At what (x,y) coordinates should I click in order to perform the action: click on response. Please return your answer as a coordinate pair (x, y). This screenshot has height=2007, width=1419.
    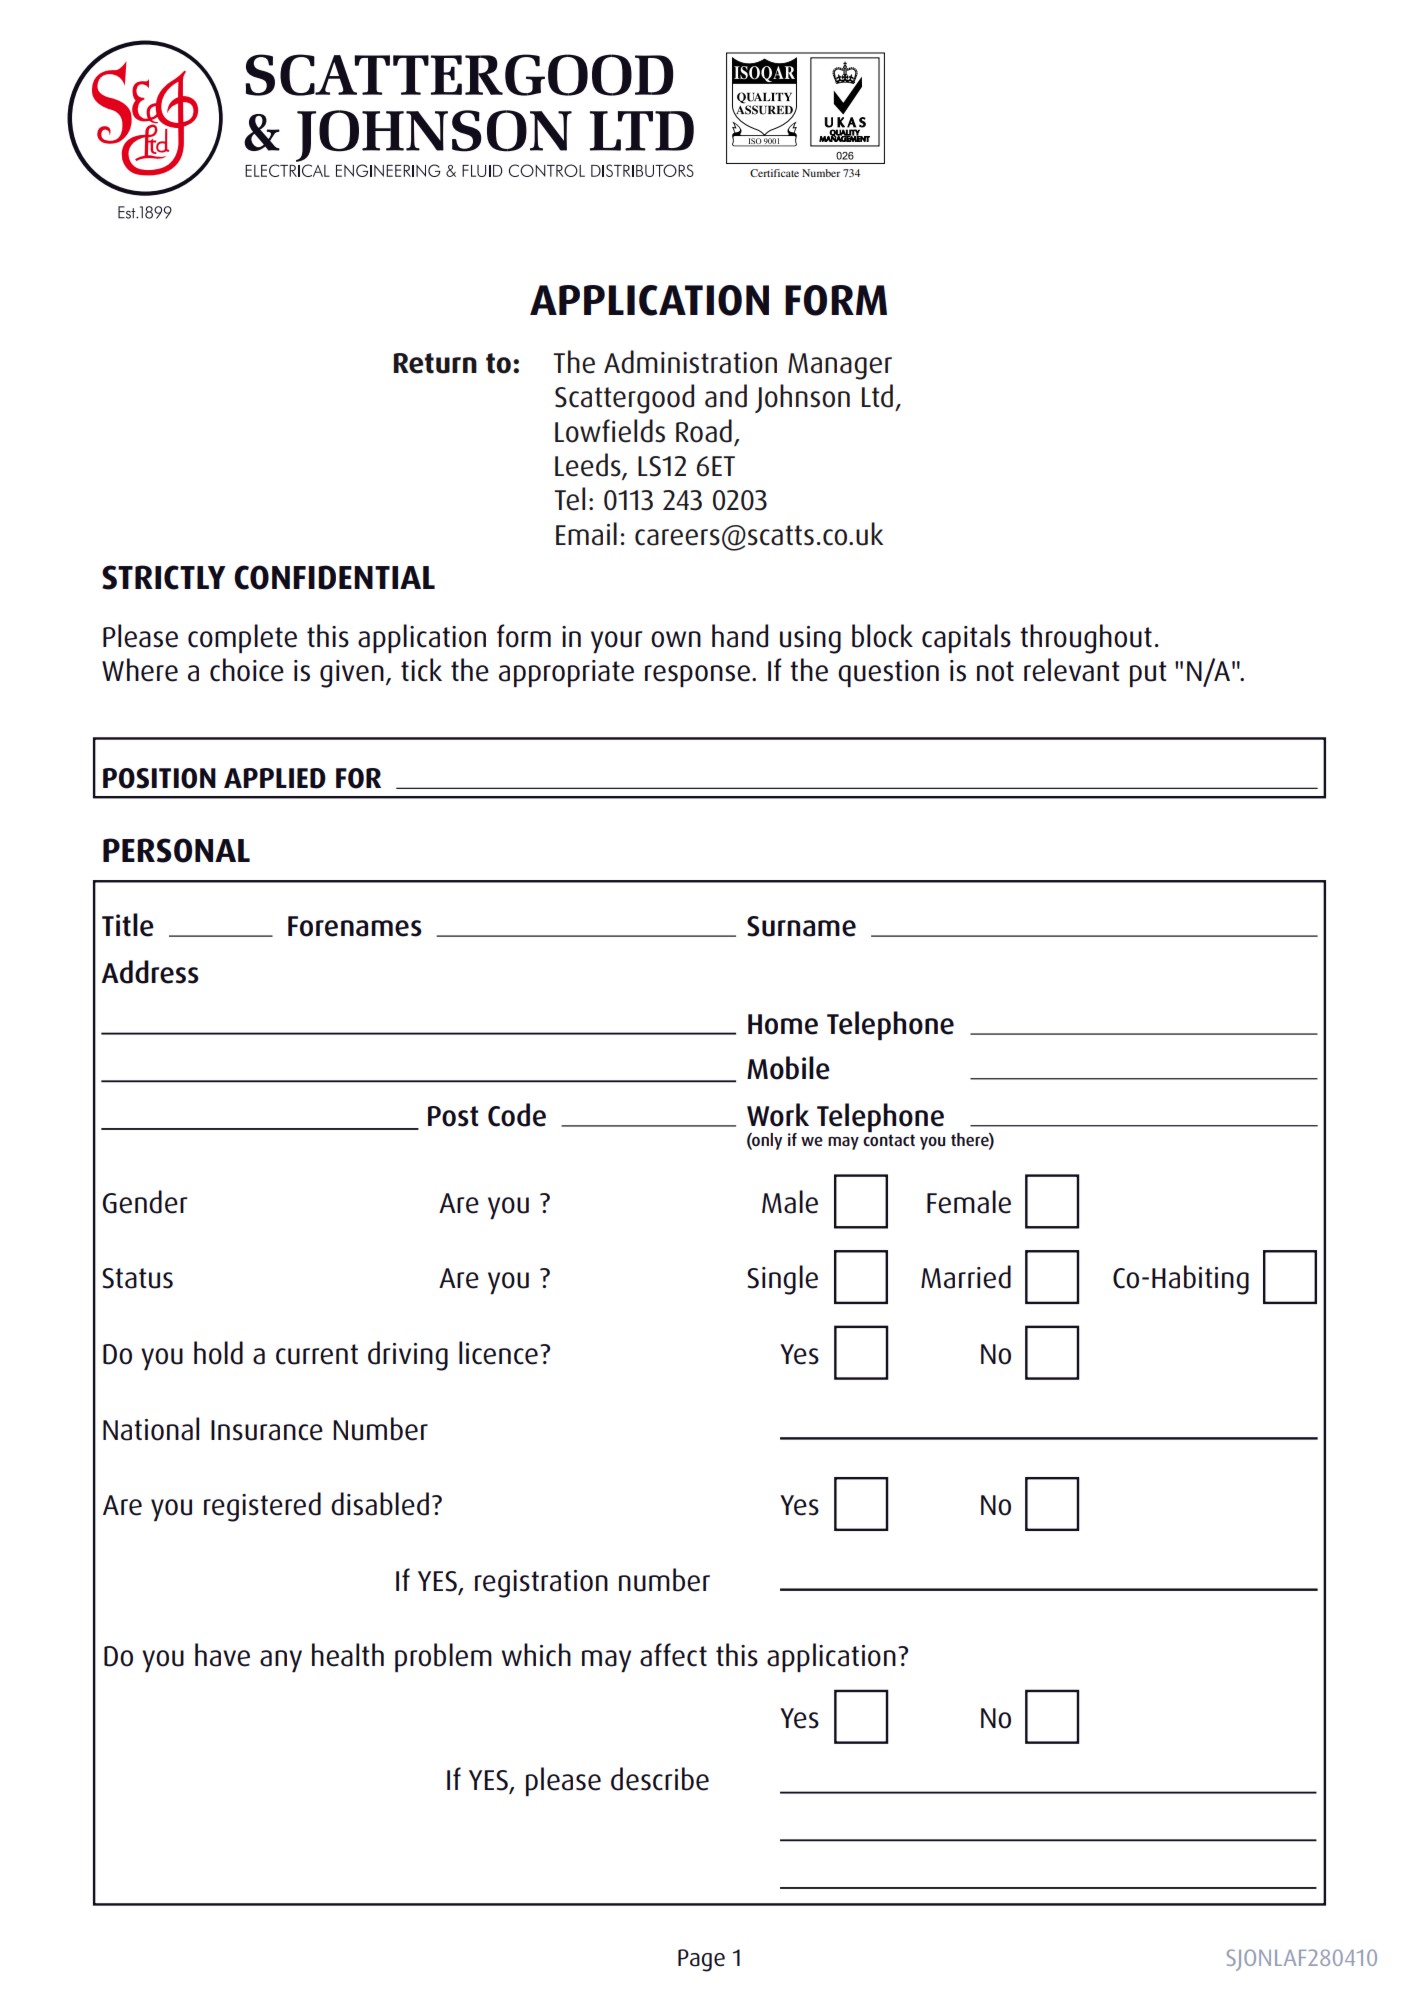
    Looking at the image, I should click on (697, 676).
